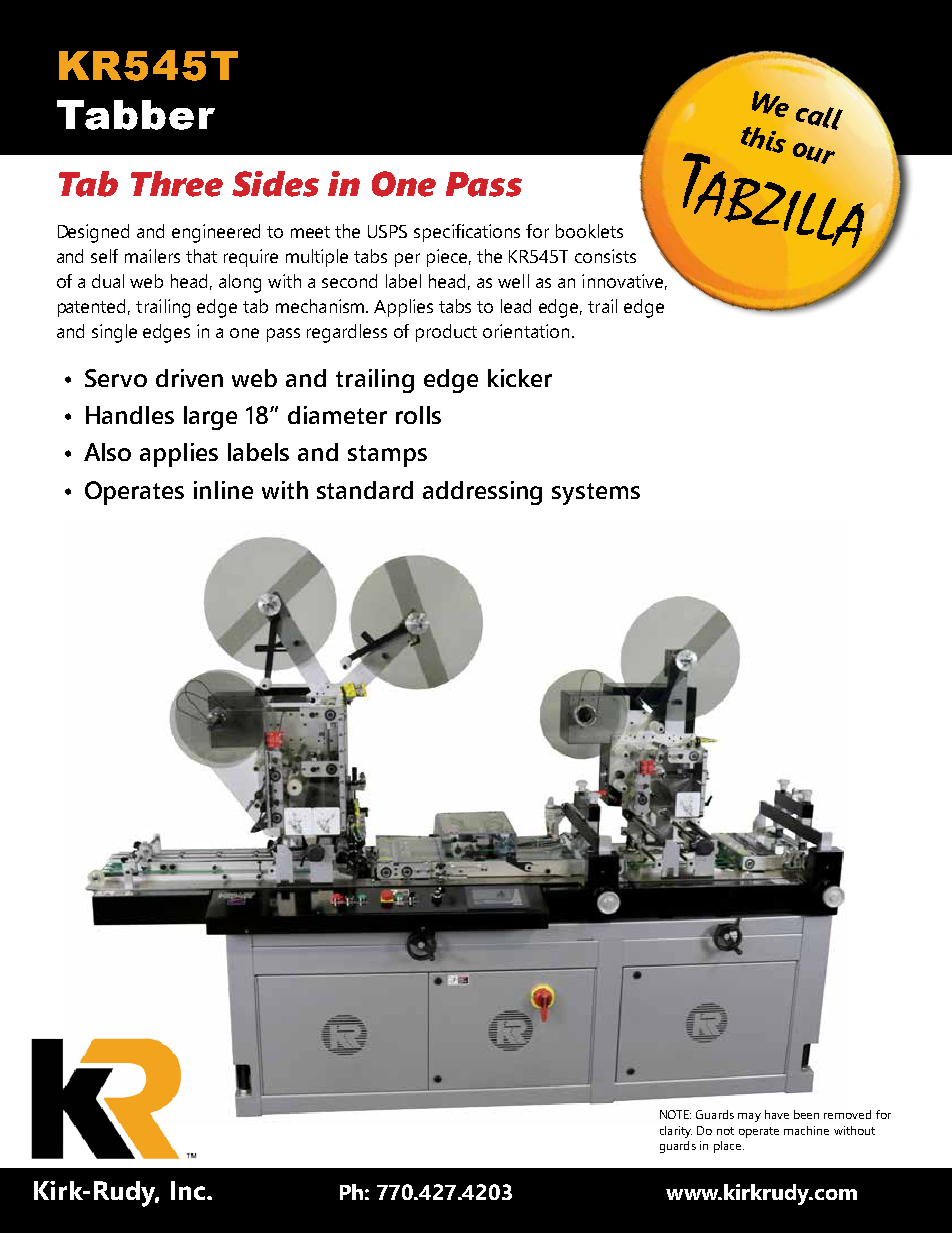 Image resolution: width=952 pixels, height=1233 pixels. Describe the element at coordinates (729, 1147) in the page. I see `place` at that location.
